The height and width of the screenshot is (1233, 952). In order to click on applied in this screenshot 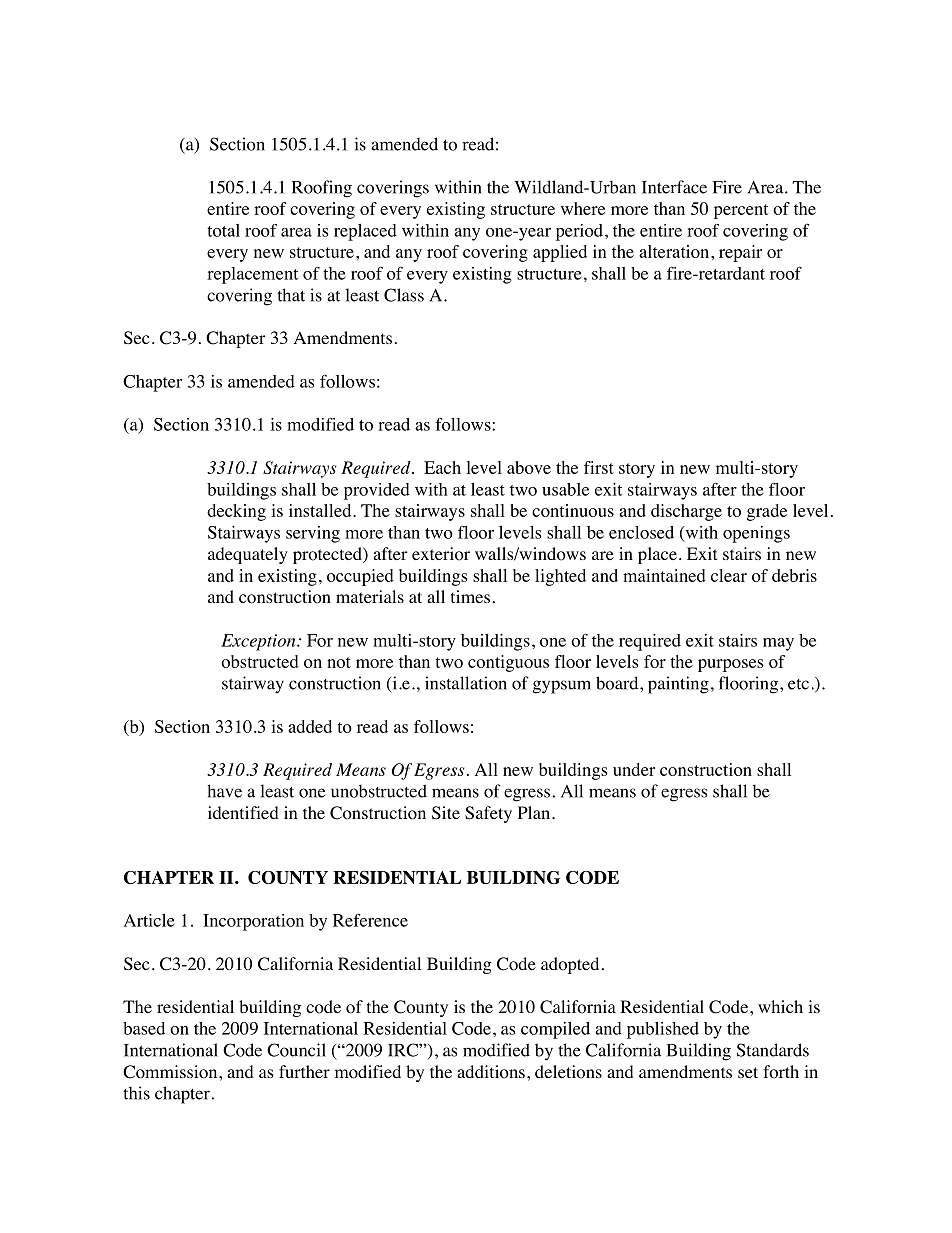, I will do `click(560, 253)`.
